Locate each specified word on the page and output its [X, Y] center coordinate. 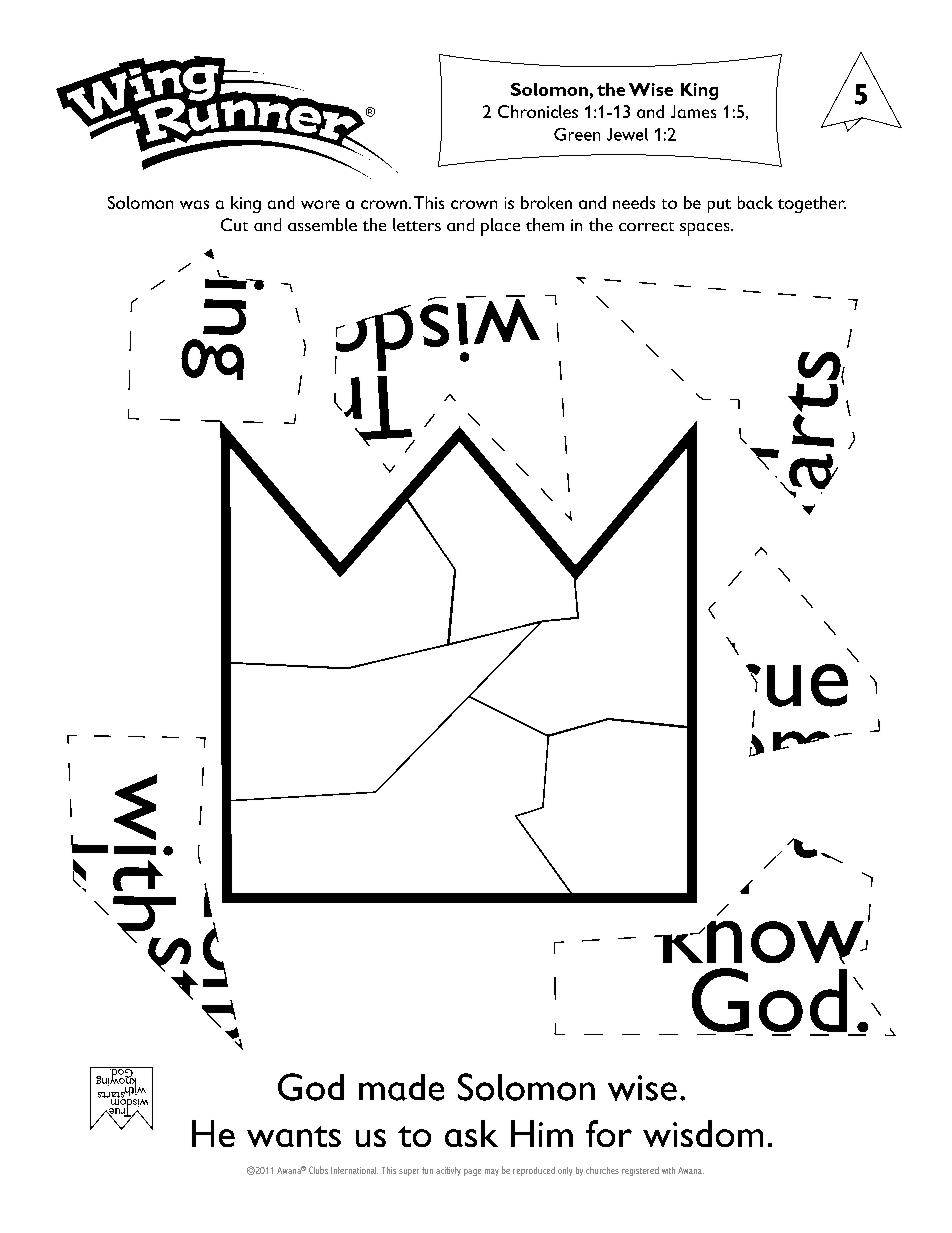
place [500, 227]
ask [471, 1133]
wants [294, 1136]
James [693, 111]
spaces [706, 229]
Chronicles [538, 111]
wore [320, 204]
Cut [234, 224]
